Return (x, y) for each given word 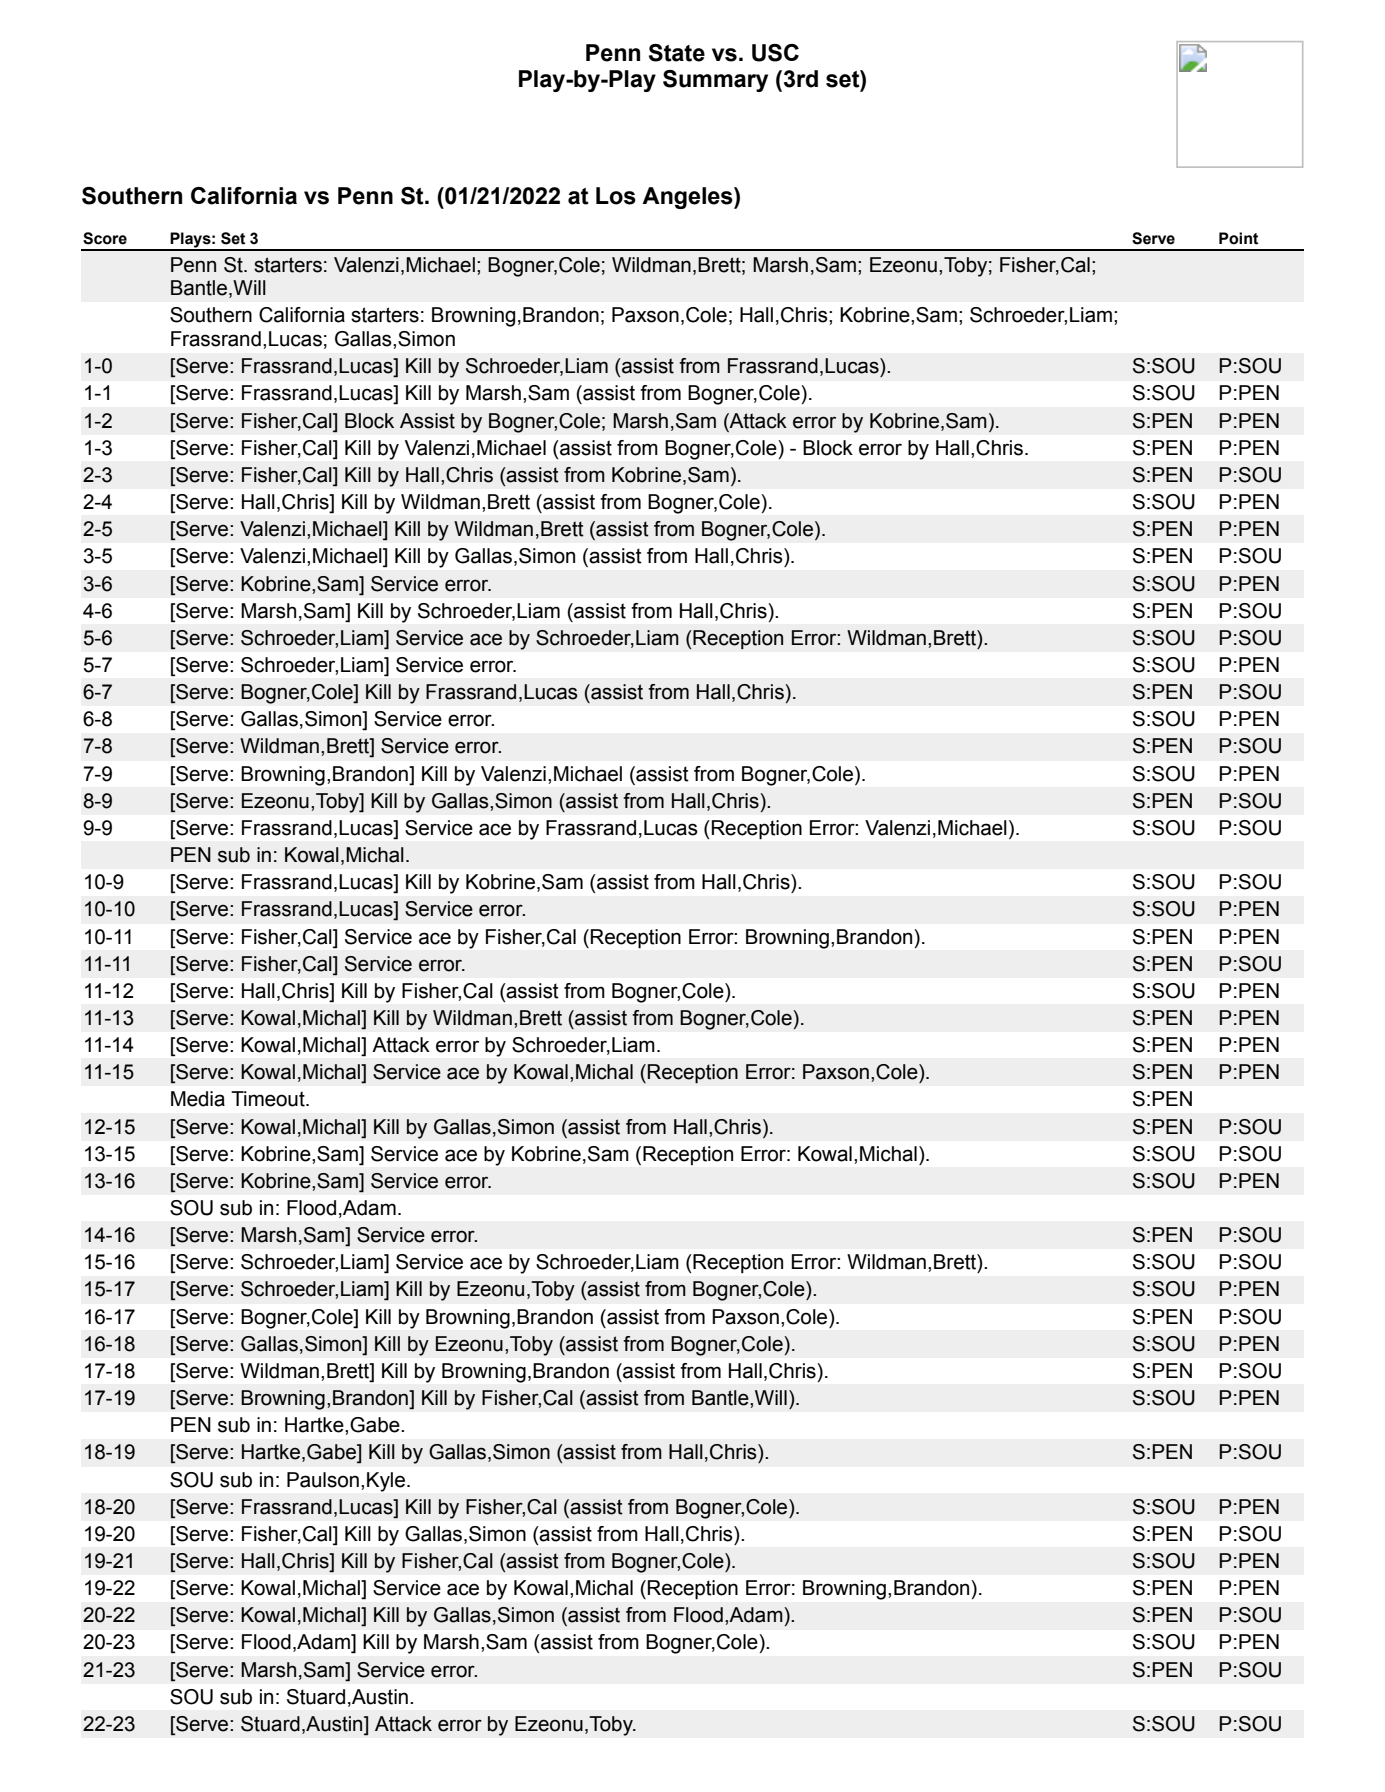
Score (105, 238)
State (677, 53)
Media (198, 1099)
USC (775, 53)
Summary (715, 81)
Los (616, 196)
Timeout (269, 1099)
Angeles (688, 198)
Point (1238, 238)
